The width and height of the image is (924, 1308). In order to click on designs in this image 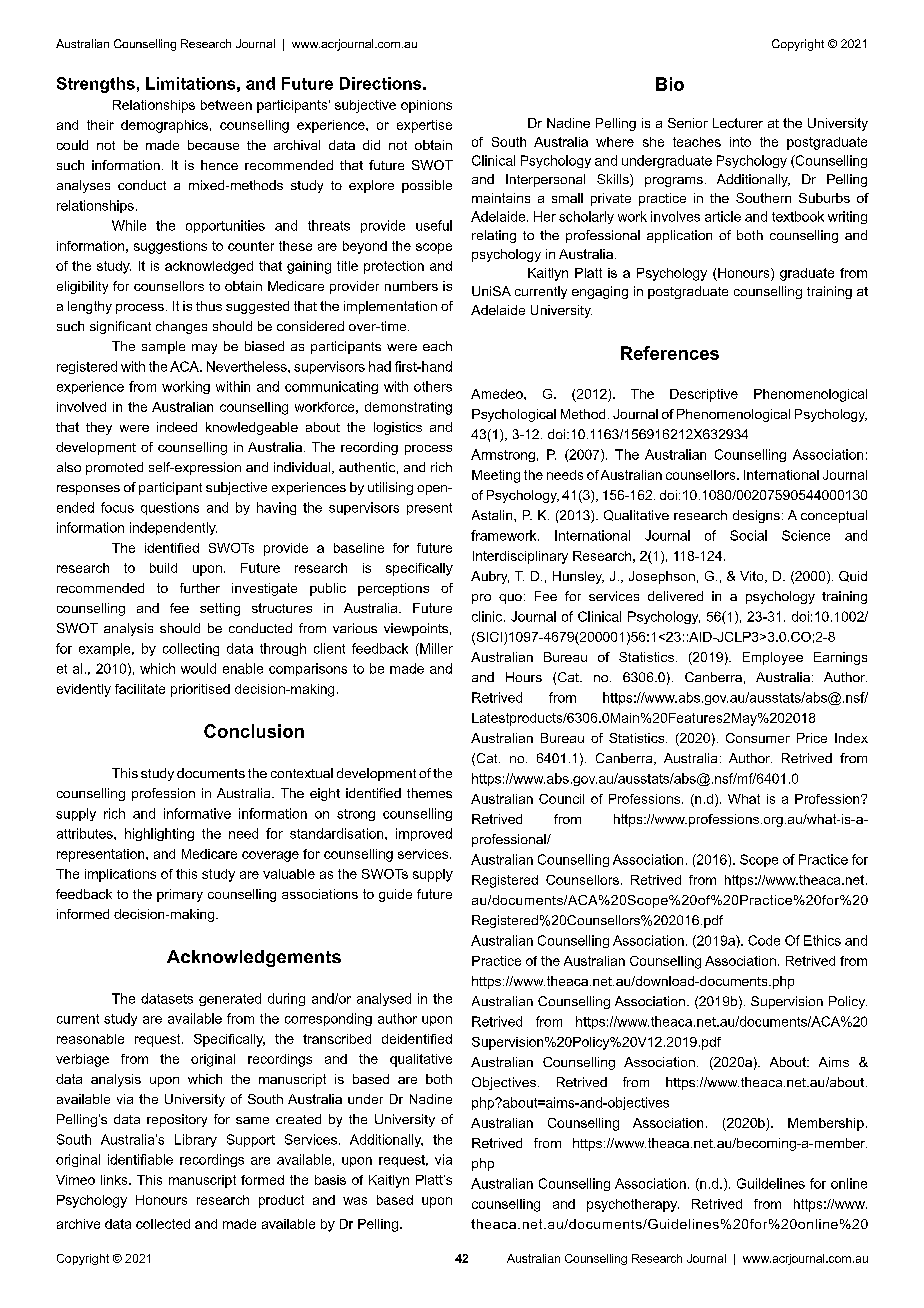, I will do `click(756, 516)`.
